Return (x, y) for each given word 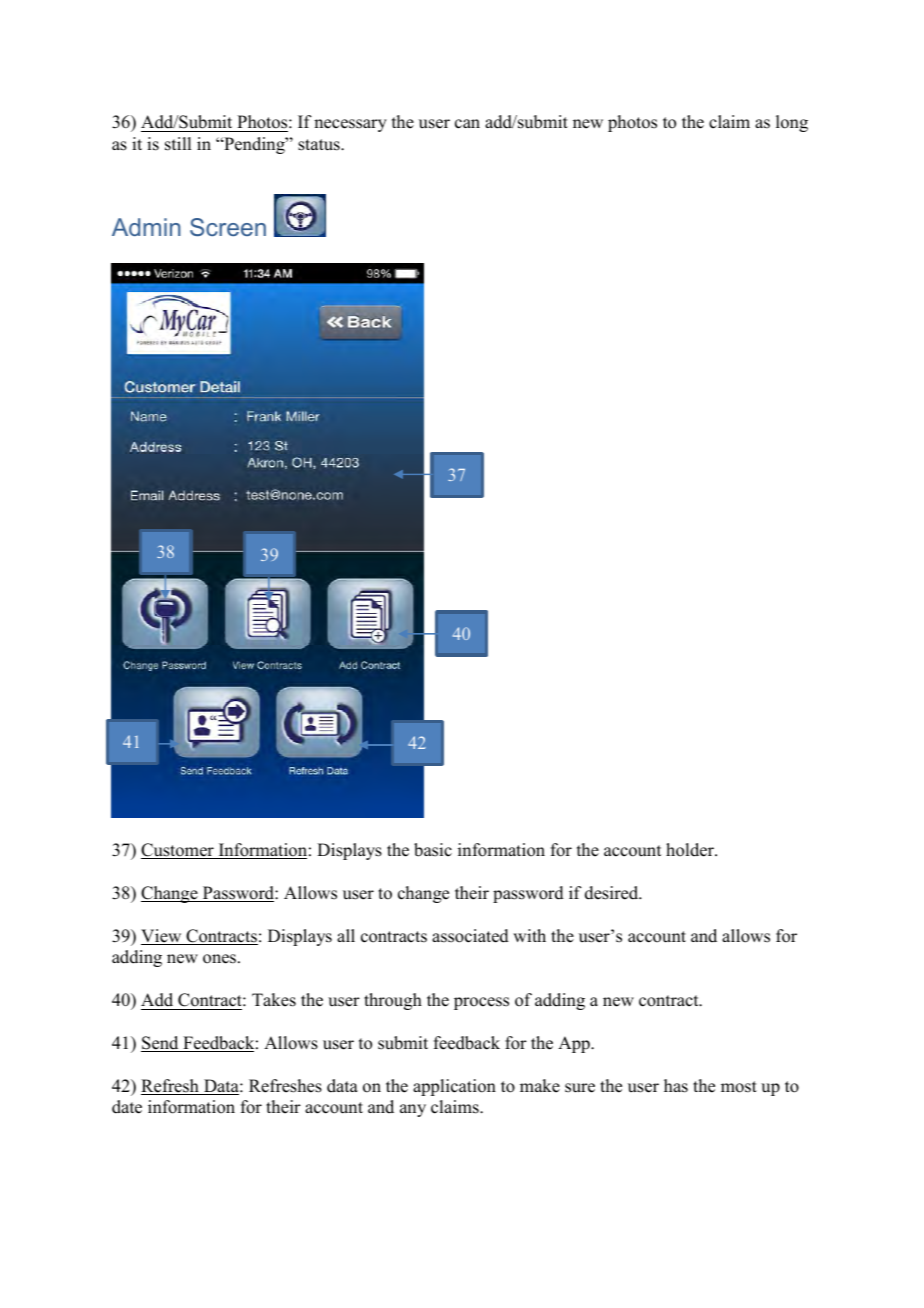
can (467, 124)
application (454, 1087)
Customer (178, 851)
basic (433, 850)
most (739, 1087)
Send (161, 1044)
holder (691, 850)
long (792, 123)
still (178, 144)
